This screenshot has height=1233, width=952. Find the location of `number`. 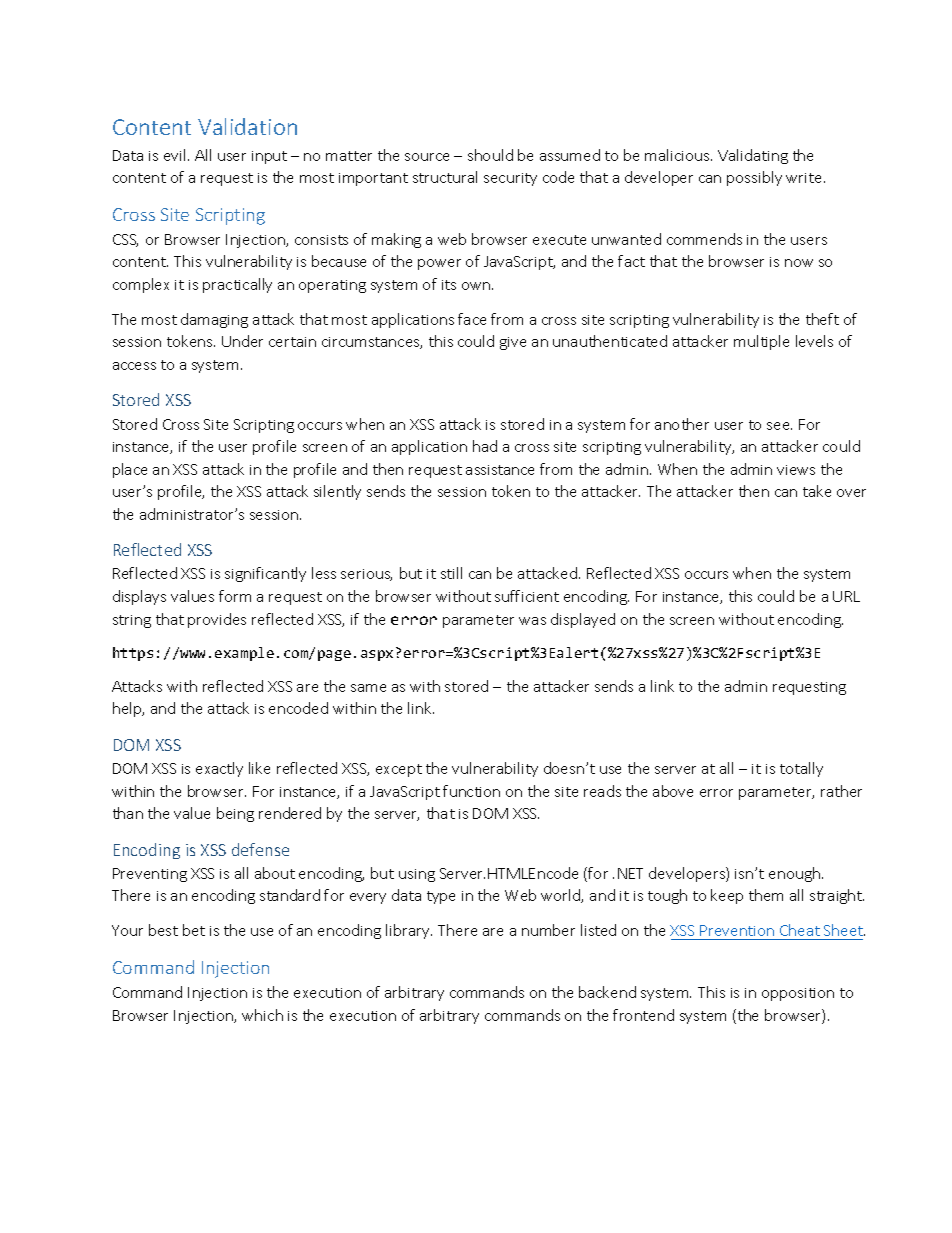

number is located at coordinates (548, 930).
